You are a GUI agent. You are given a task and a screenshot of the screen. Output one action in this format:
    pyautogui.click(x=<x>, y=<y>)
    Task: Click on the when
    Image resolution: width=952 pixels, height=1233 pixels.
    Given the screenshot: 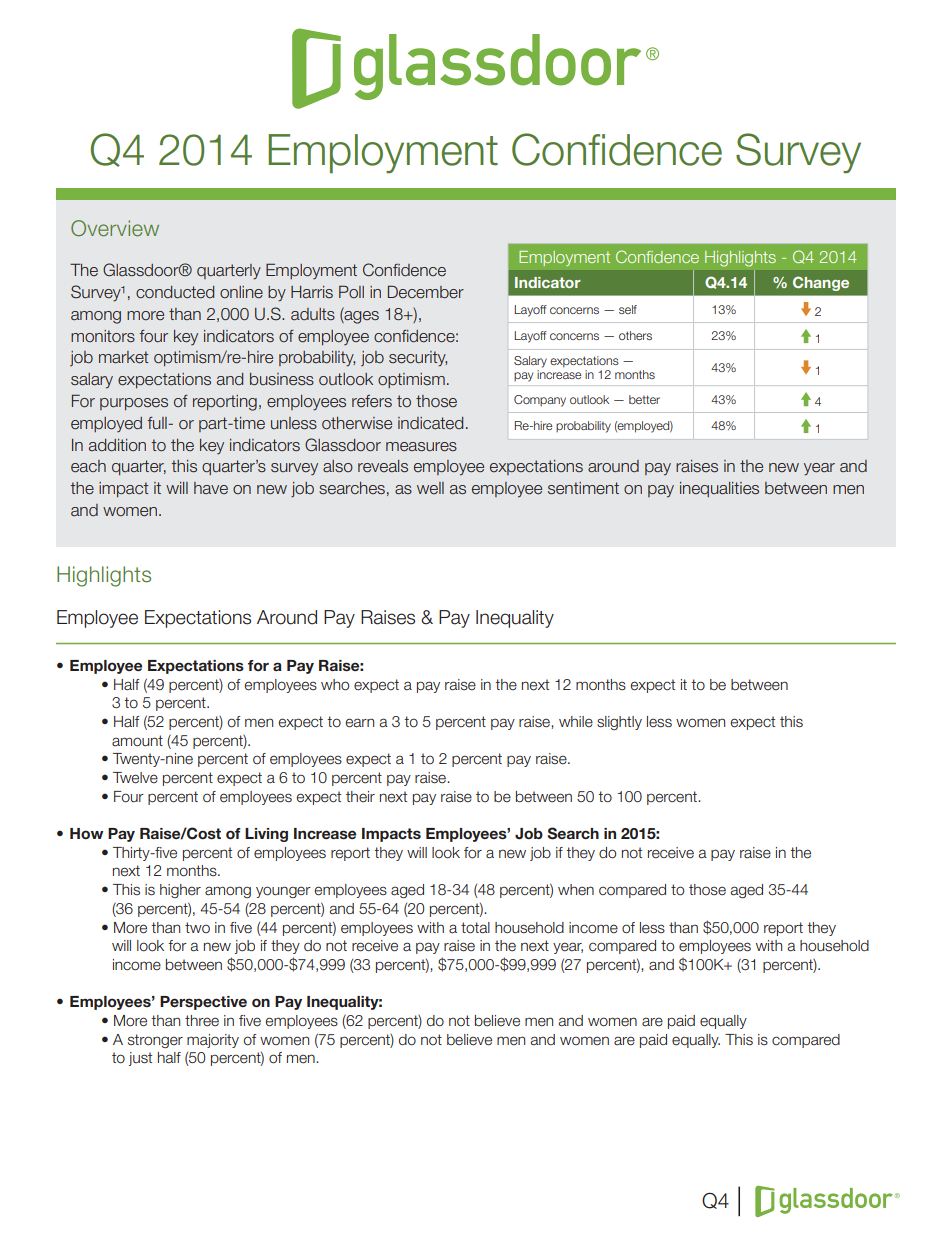 What is the action you would take?
    pyautogui.click(x=576, y=890)
